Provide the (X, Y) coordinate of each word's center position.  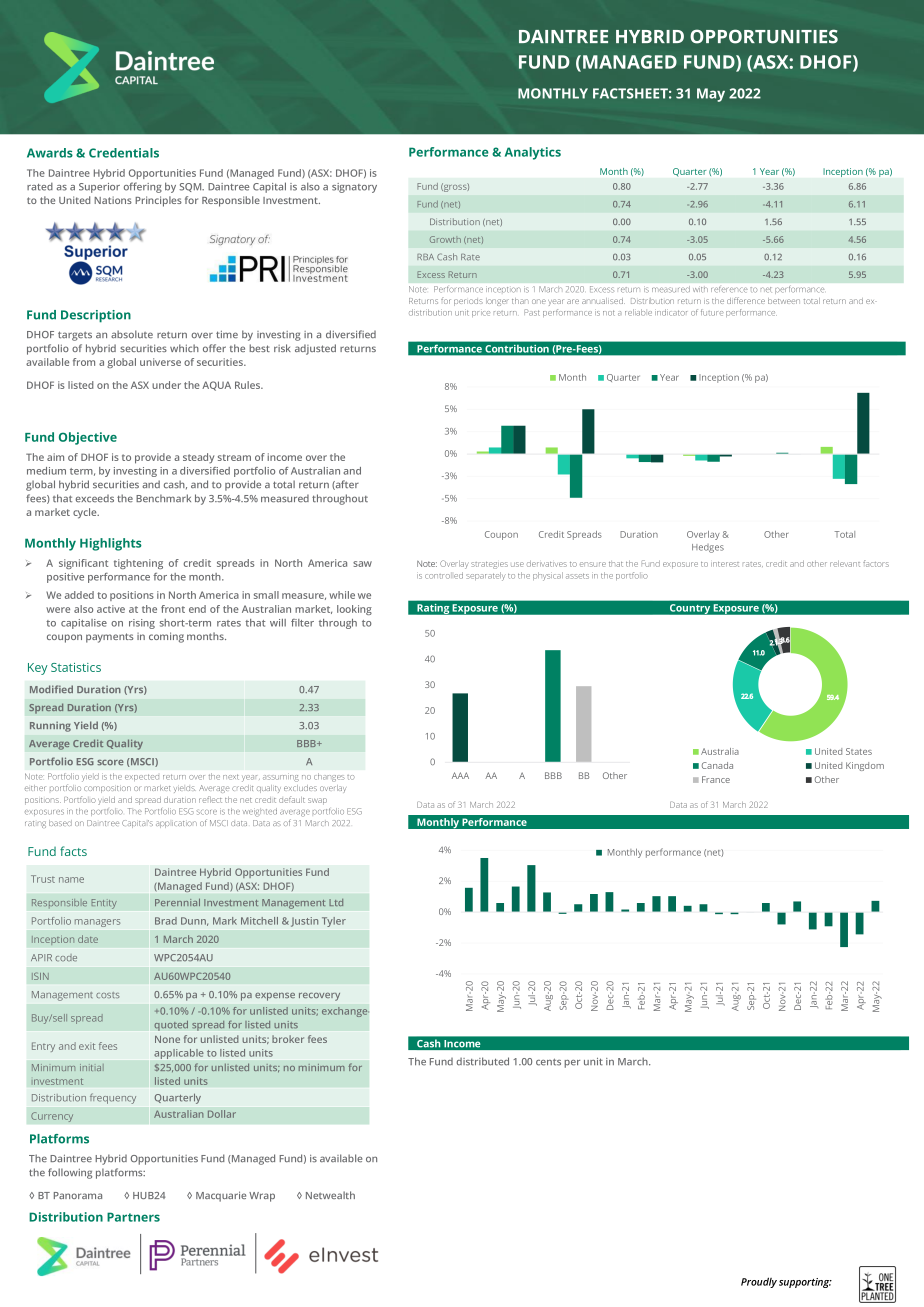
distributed (482, 1061)
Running (50, 727)
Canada (717, 765)
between (784, 301)
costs (108, 995)
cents (548, 1062)
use (517, 564)
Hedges (708, 548)
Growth (445, 239)
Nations (113, 200)
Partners (133, 1217)
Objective (88, 438)
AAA (460, 775)
